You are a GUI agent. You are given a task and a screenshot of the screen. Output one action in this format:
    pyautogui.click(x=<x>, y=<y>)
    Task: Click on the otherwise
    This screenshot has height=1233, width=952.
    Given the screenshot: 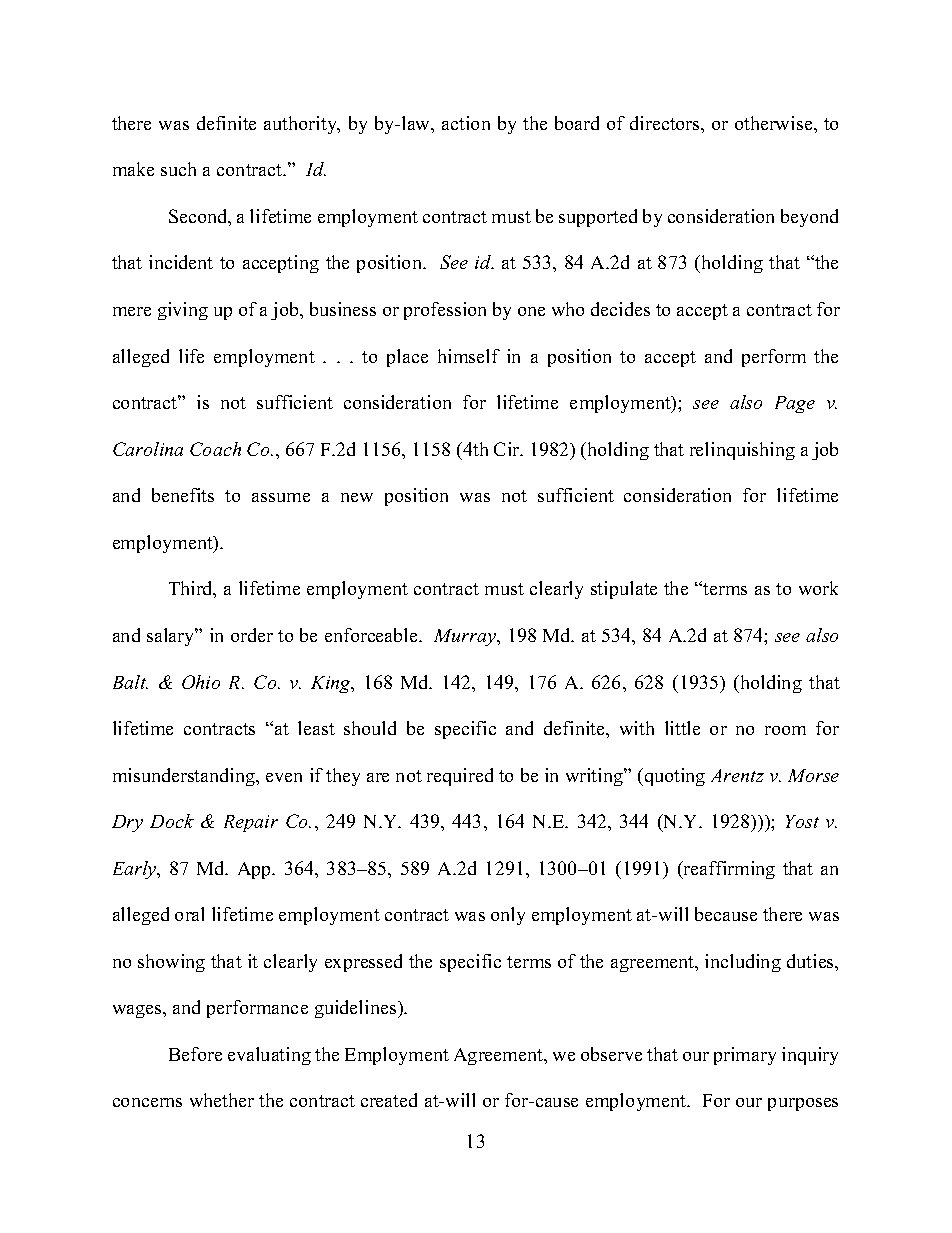 What is the action you would take?
    pyautogui.click(x=775, y=123)
